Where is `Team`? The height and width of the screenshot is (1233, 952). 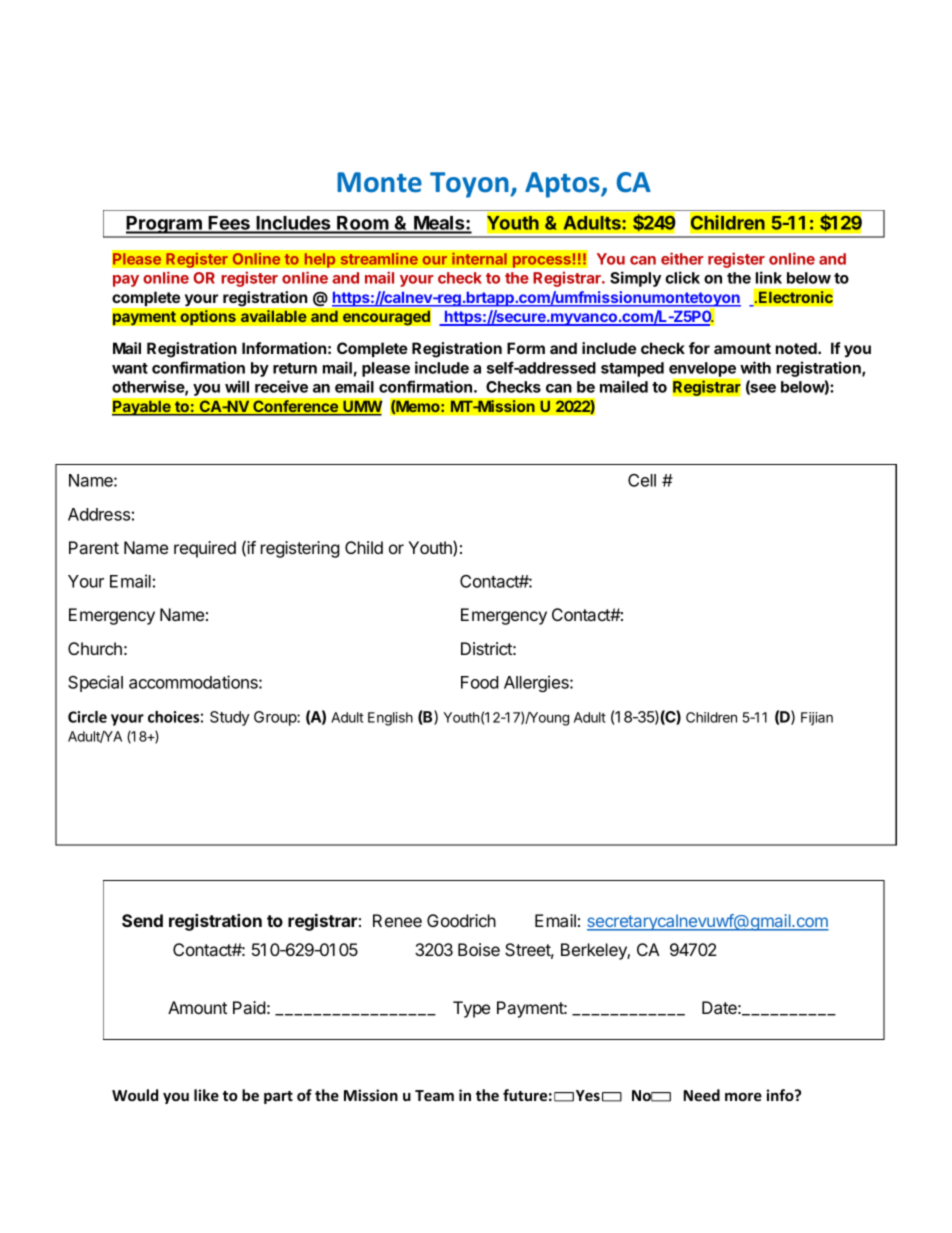 Team is located at coordinates (434, 1095).
